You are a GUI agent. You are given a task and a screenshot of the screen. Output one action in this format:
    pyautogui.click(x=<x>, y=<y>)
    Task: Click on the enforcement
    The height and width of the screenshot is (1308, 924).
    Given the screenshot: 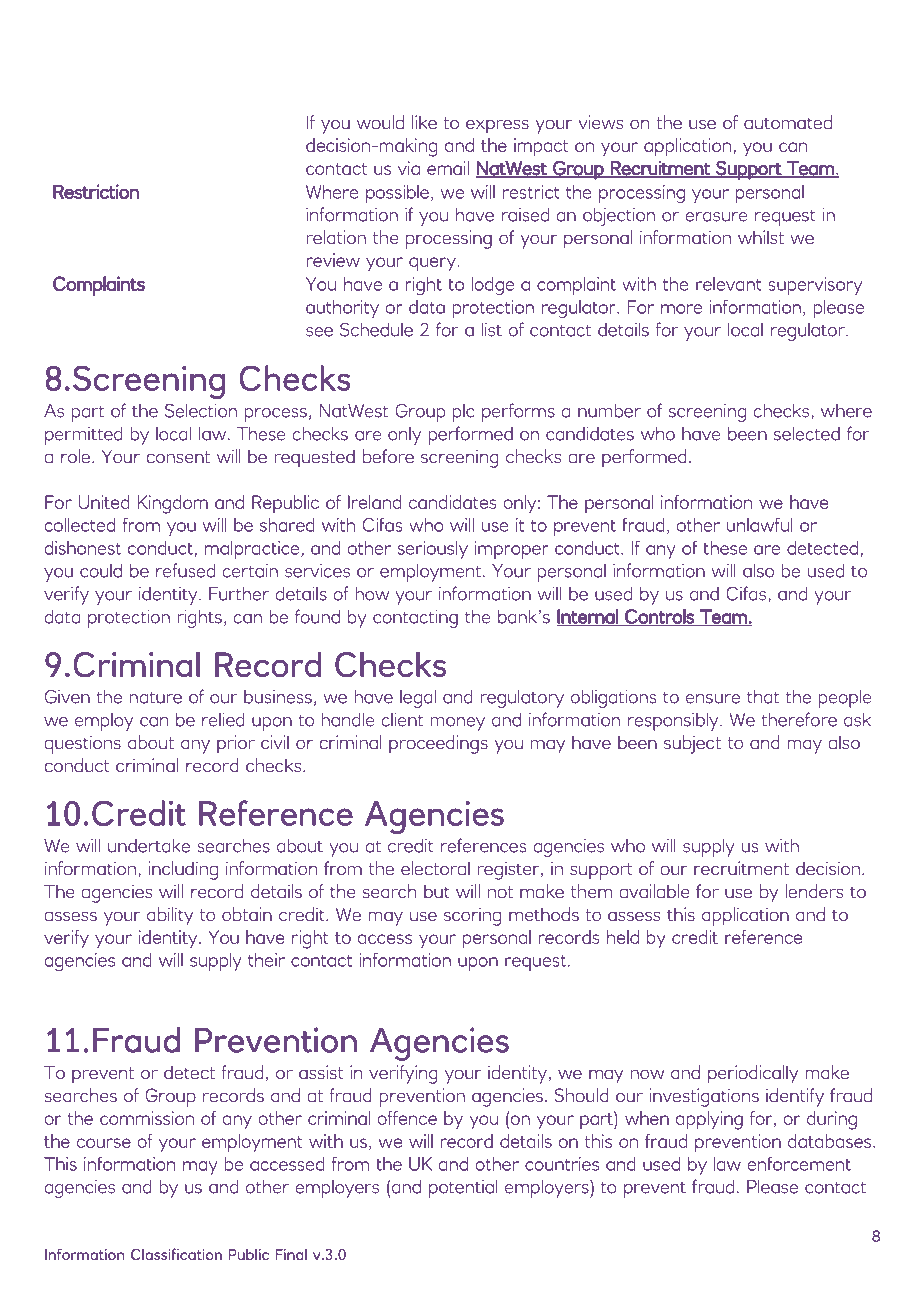 What is the action you would take?
    pyautogui.click(x=799, y=1164)
